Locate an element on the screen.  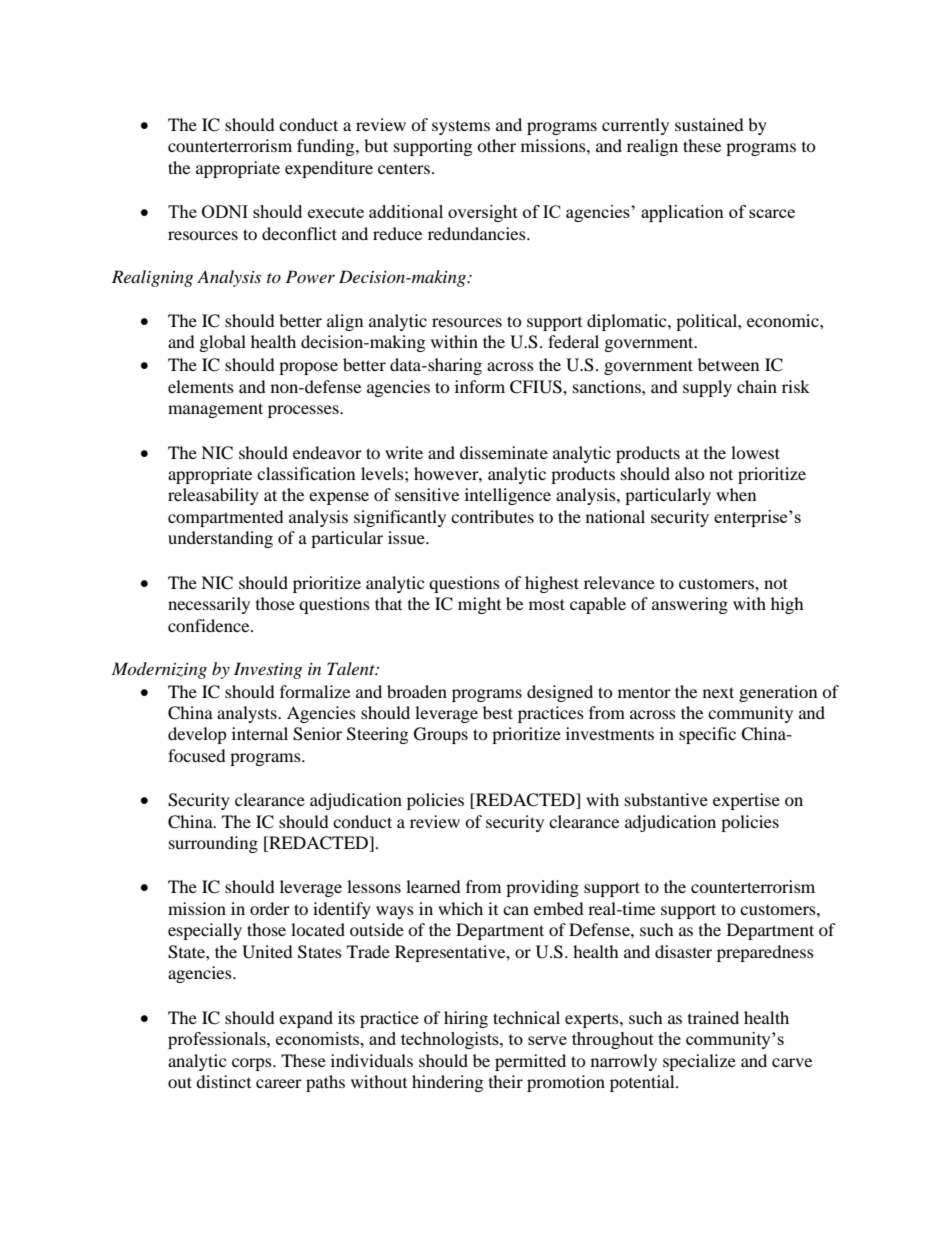
answering is located at coordinates (690, 605).
